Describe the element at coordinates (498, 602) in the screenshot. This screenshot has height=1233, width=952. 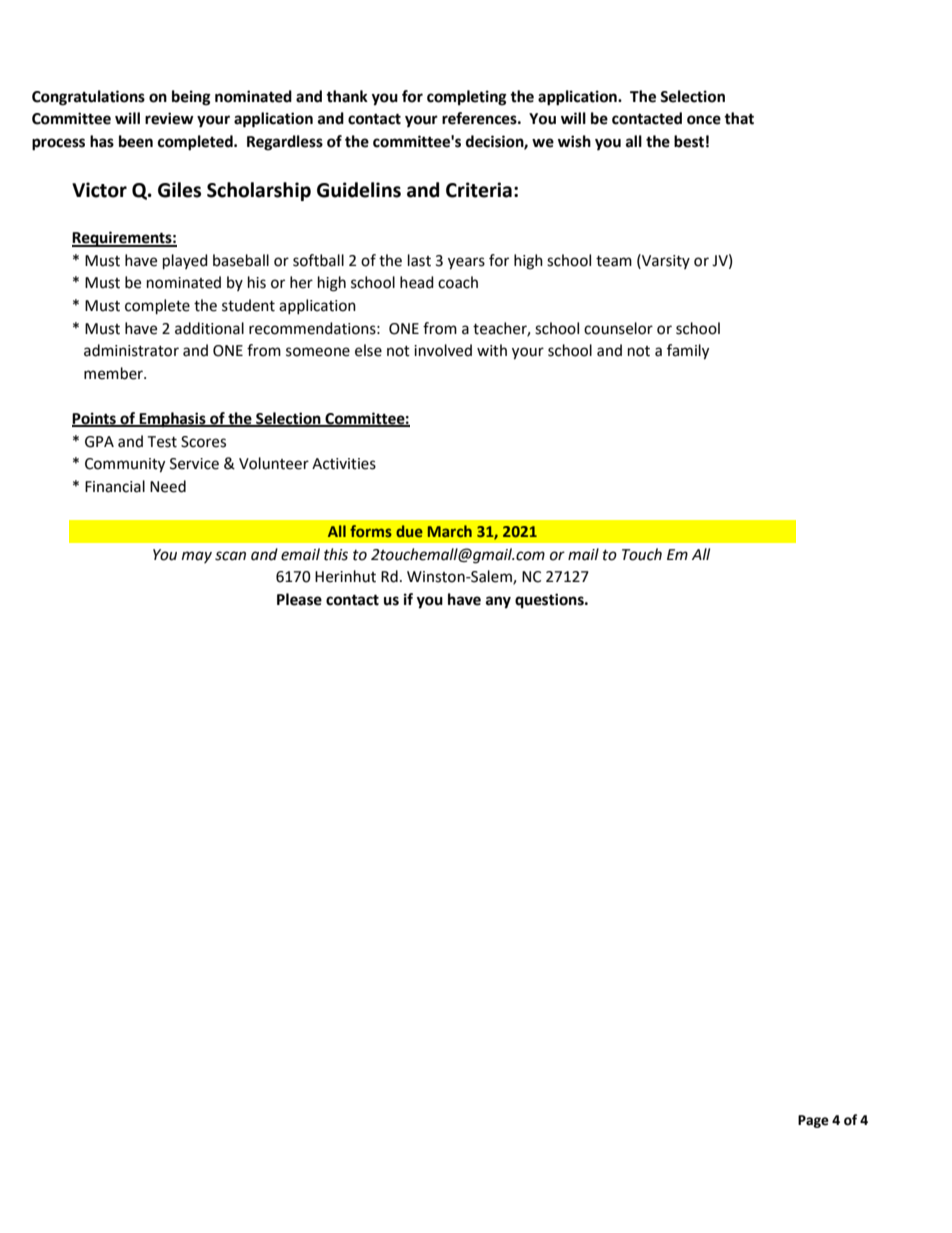
I see `any` at that location.
